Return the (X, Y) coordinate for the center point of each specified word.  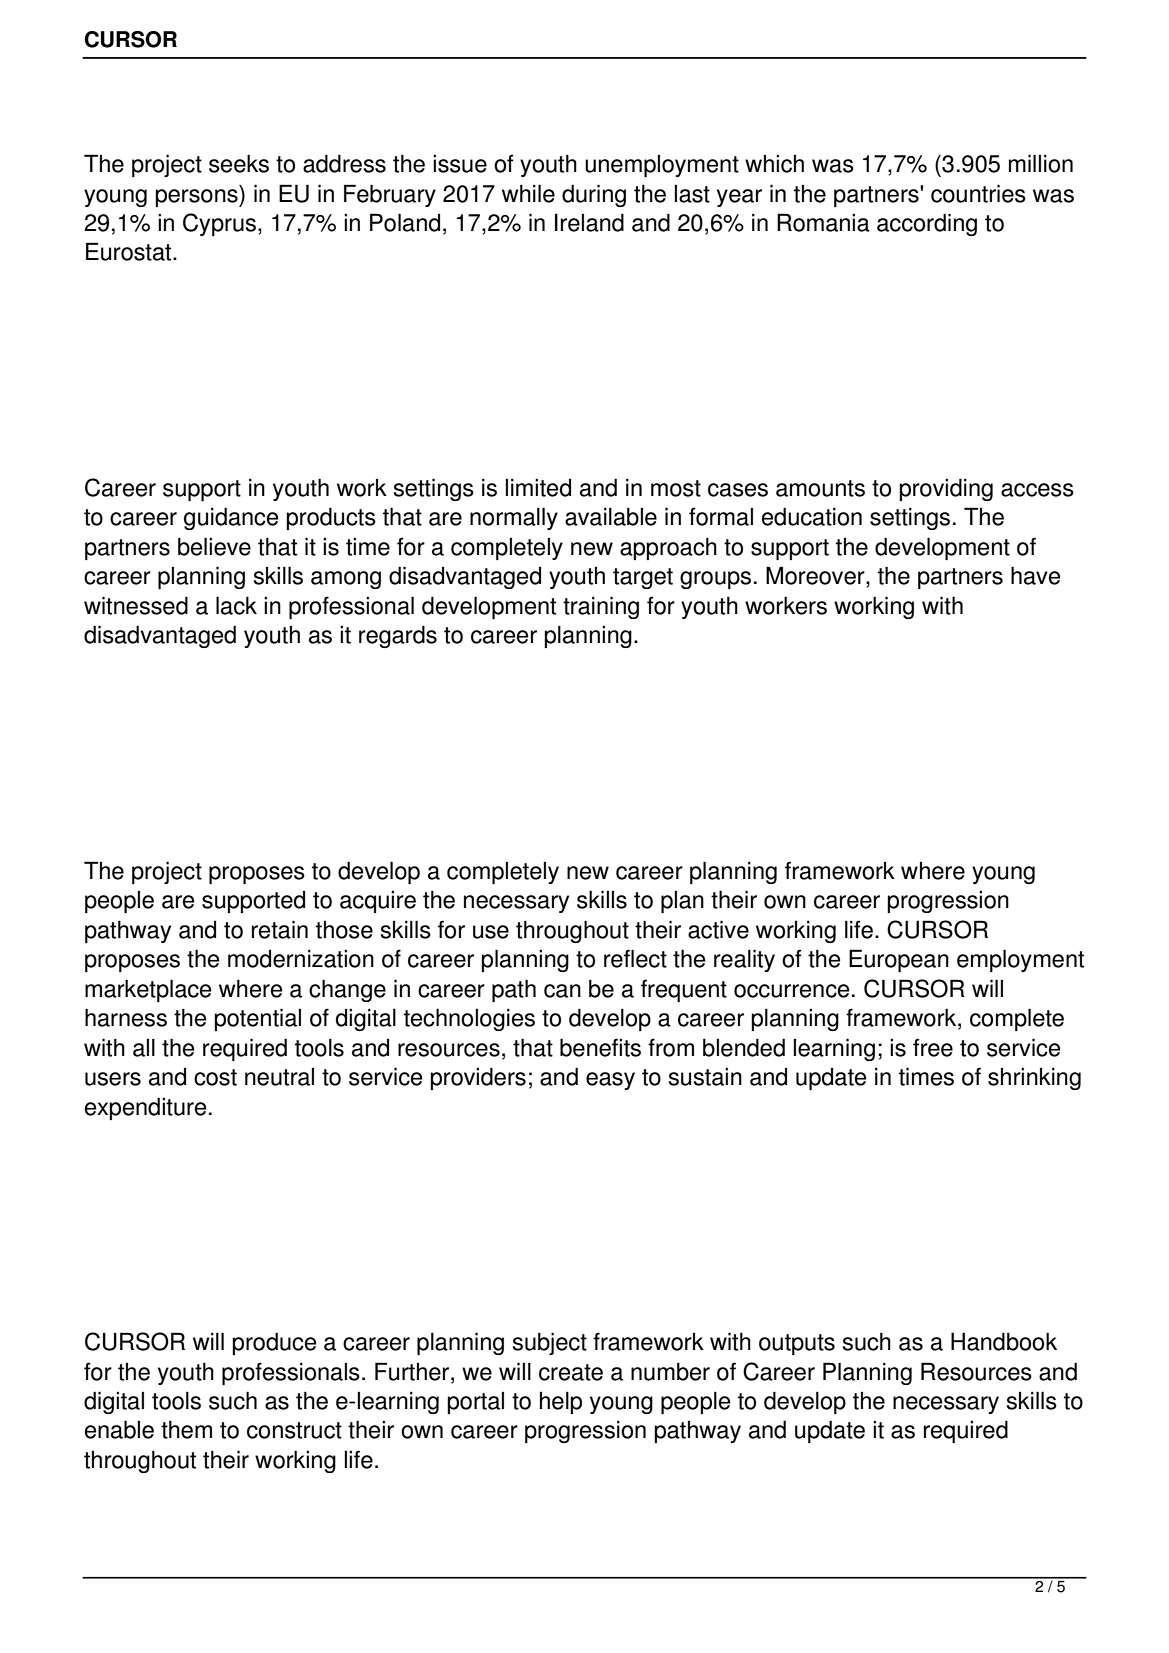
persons (197, 198)
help (561, 1402)
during (594, 195)
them (186, 1429)
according (927, 224)
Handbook (1004, 1341)
